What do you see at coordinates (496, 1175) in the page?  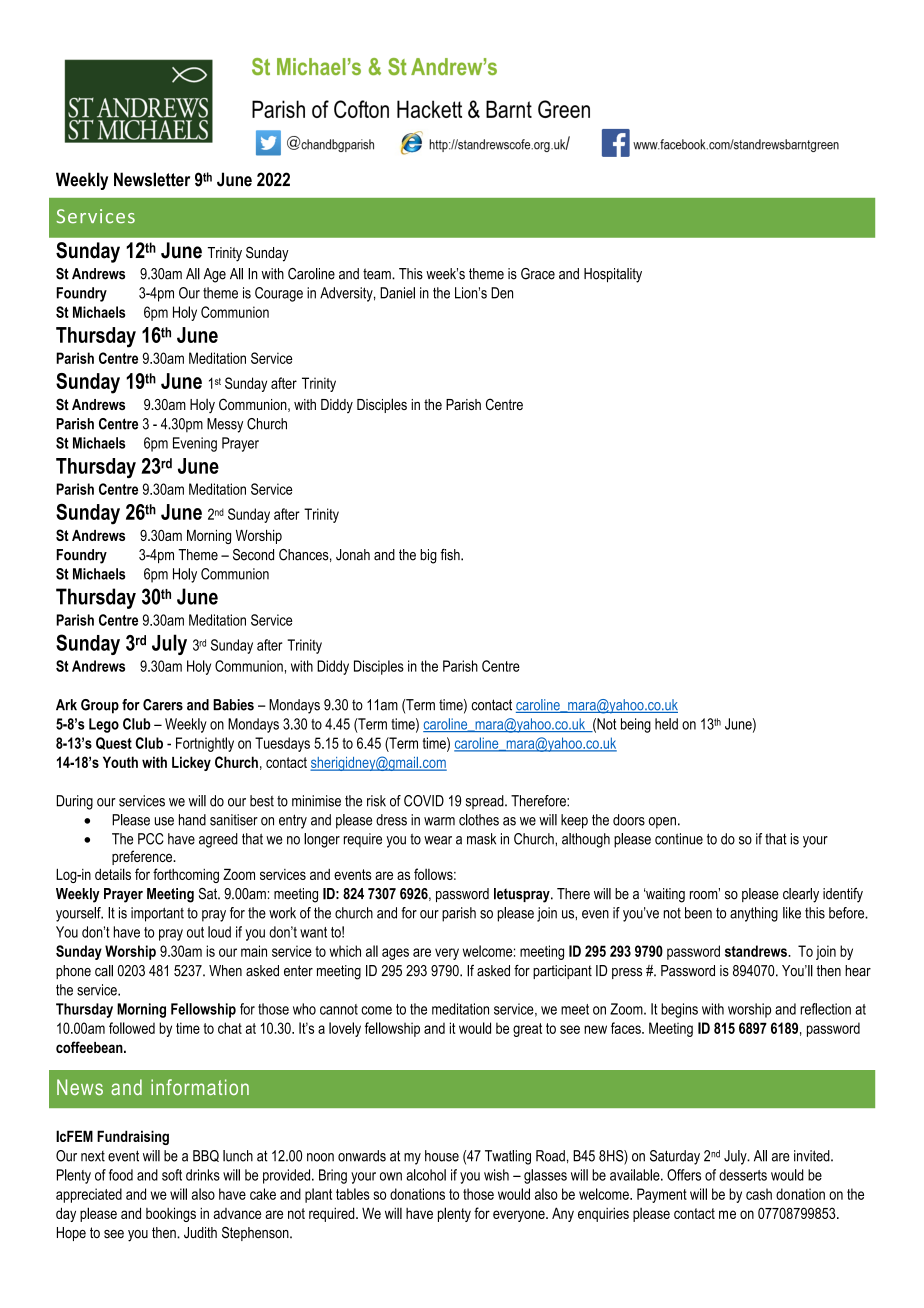 I see `wish` at bounding box center [496, 1175].
